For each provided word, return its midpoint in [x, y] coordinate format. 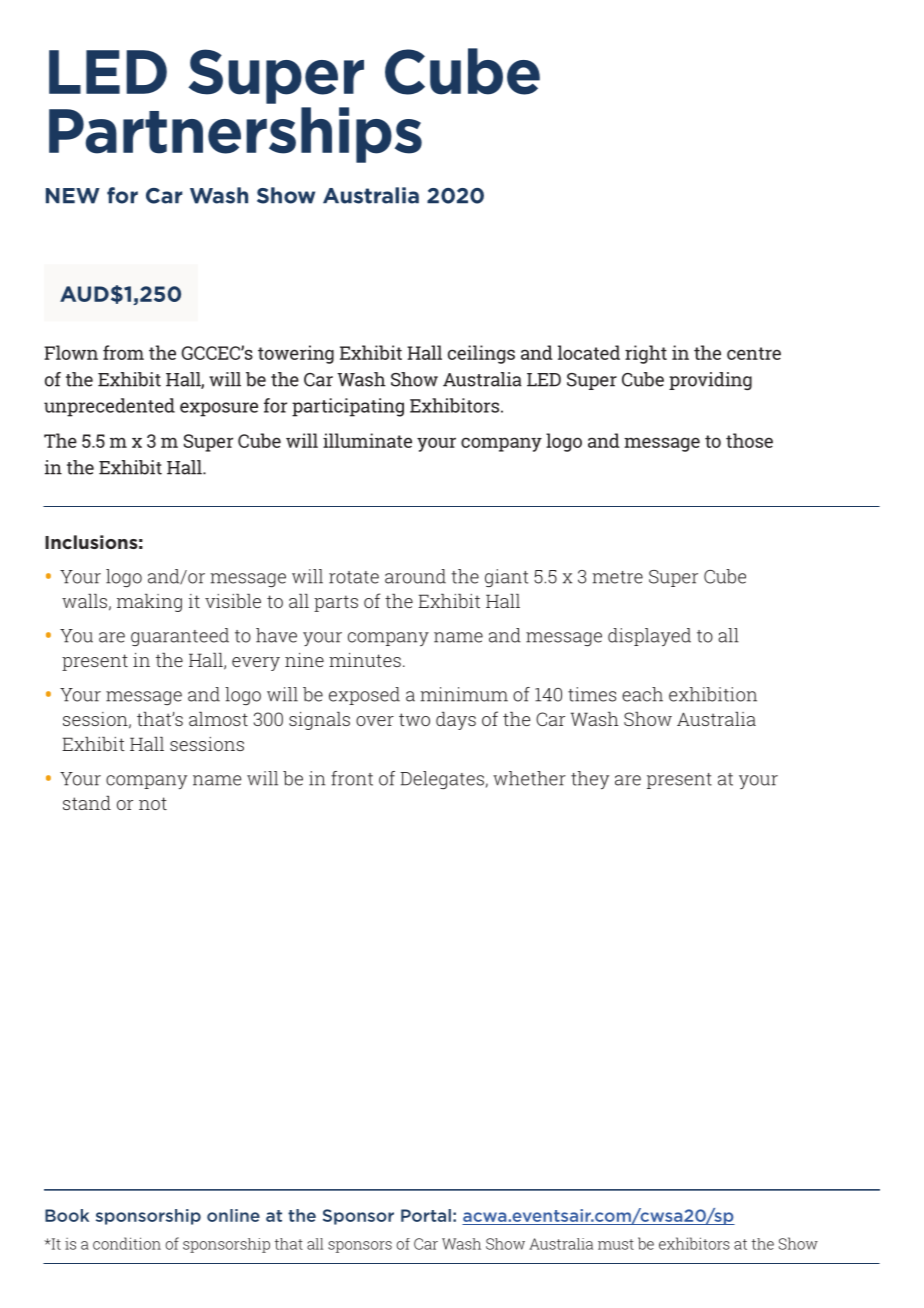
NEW [73, 196]
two [414, 719]
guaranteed [180, 637]
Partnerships [235, 135]
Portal [426, 1215]
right [646, 354]
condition [127, 1243]
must [616, 1244]
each [642, 694]
